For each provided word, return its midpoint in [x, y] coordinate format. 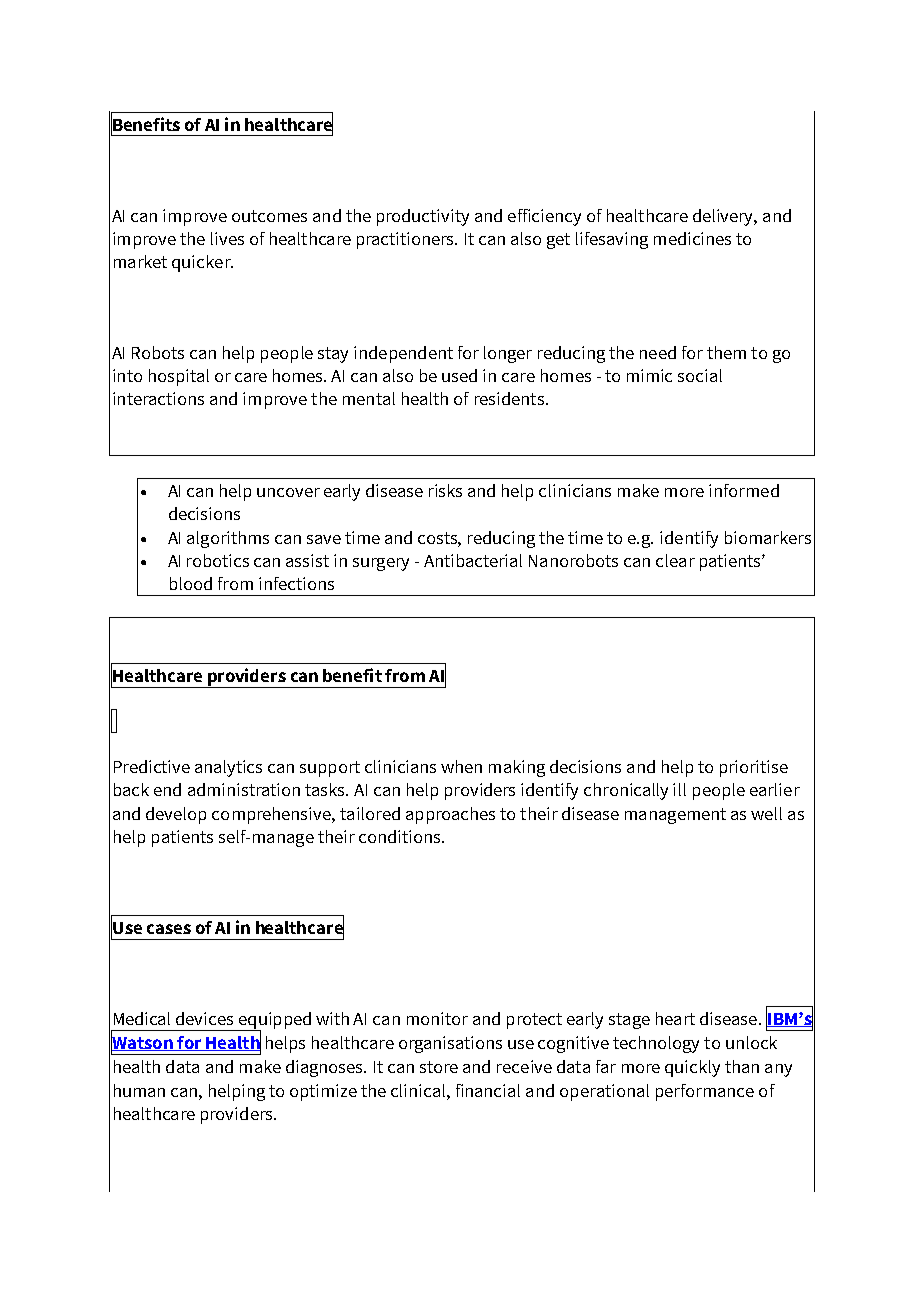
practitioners [407, 240]
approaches [450, 815]
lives [227, 238]
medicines [692, 238]
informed [744, 490]
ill [679, 789]
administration [244, 789]
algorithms [228, 539]
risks [445, 490]
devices [204, 1018]
